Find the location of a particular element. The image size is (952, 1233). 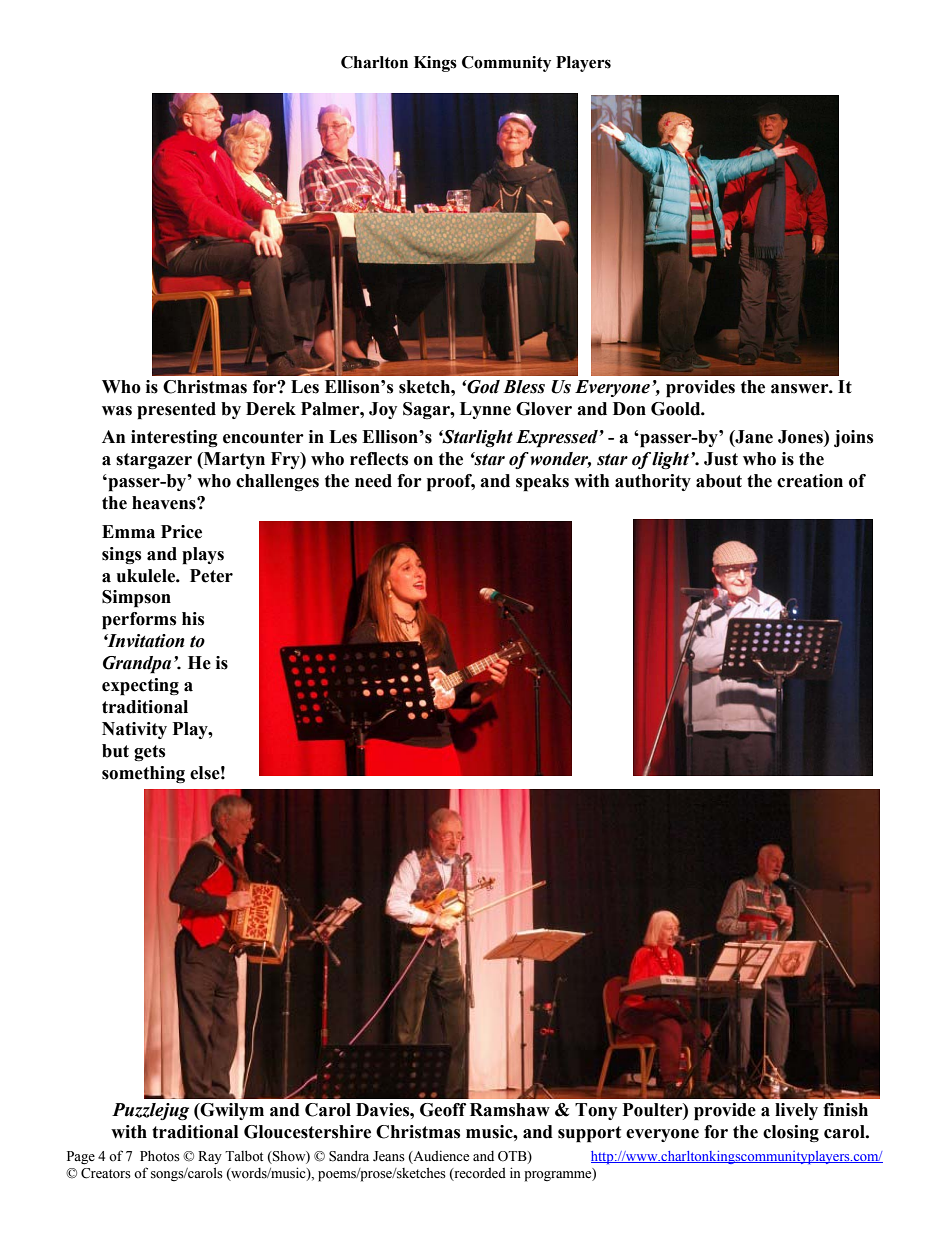

something is located at coordinates (143, 774).
